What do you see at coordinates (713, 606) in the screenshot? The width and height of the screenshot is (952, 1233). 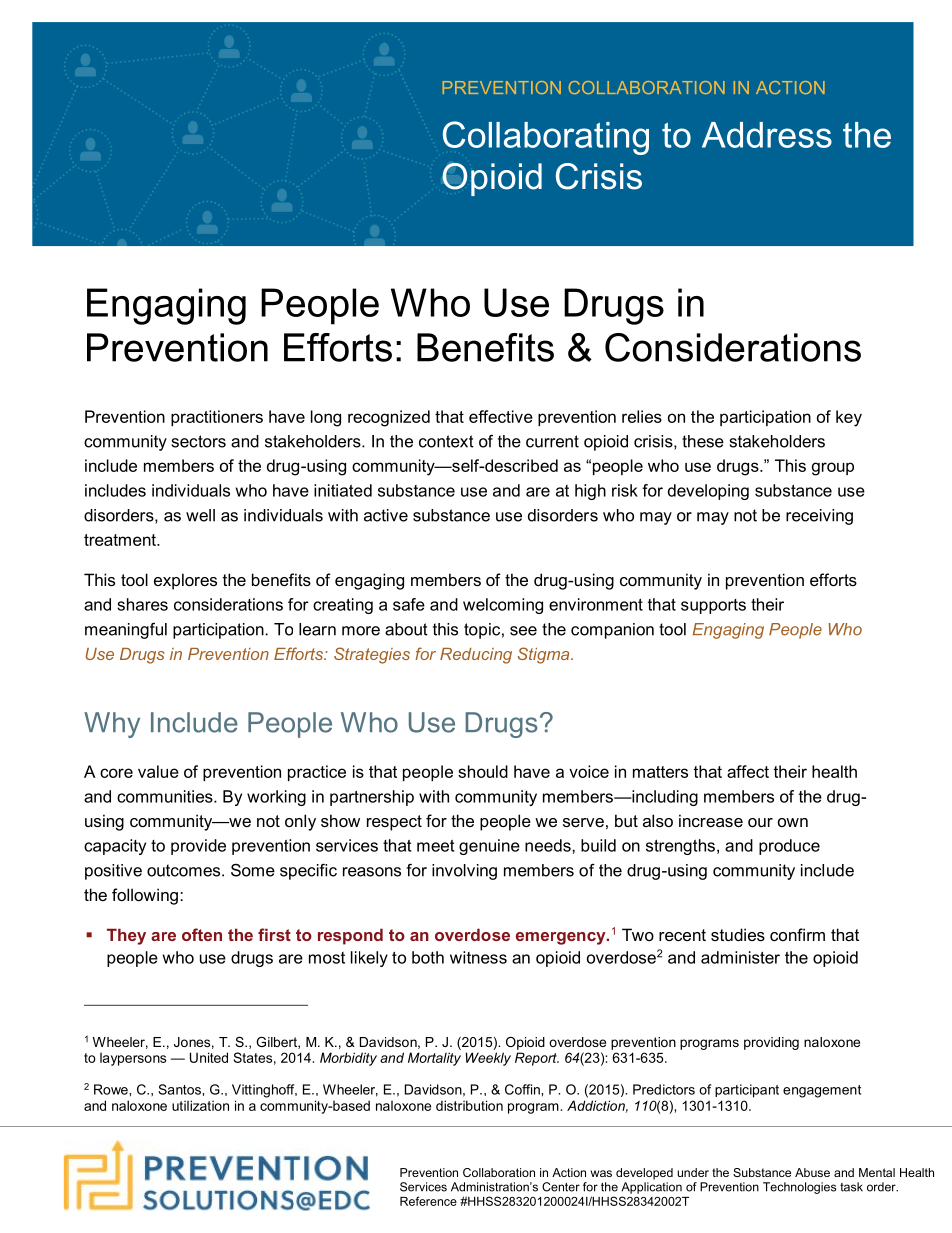 I see `supports` at bounding box center [713, 606].
